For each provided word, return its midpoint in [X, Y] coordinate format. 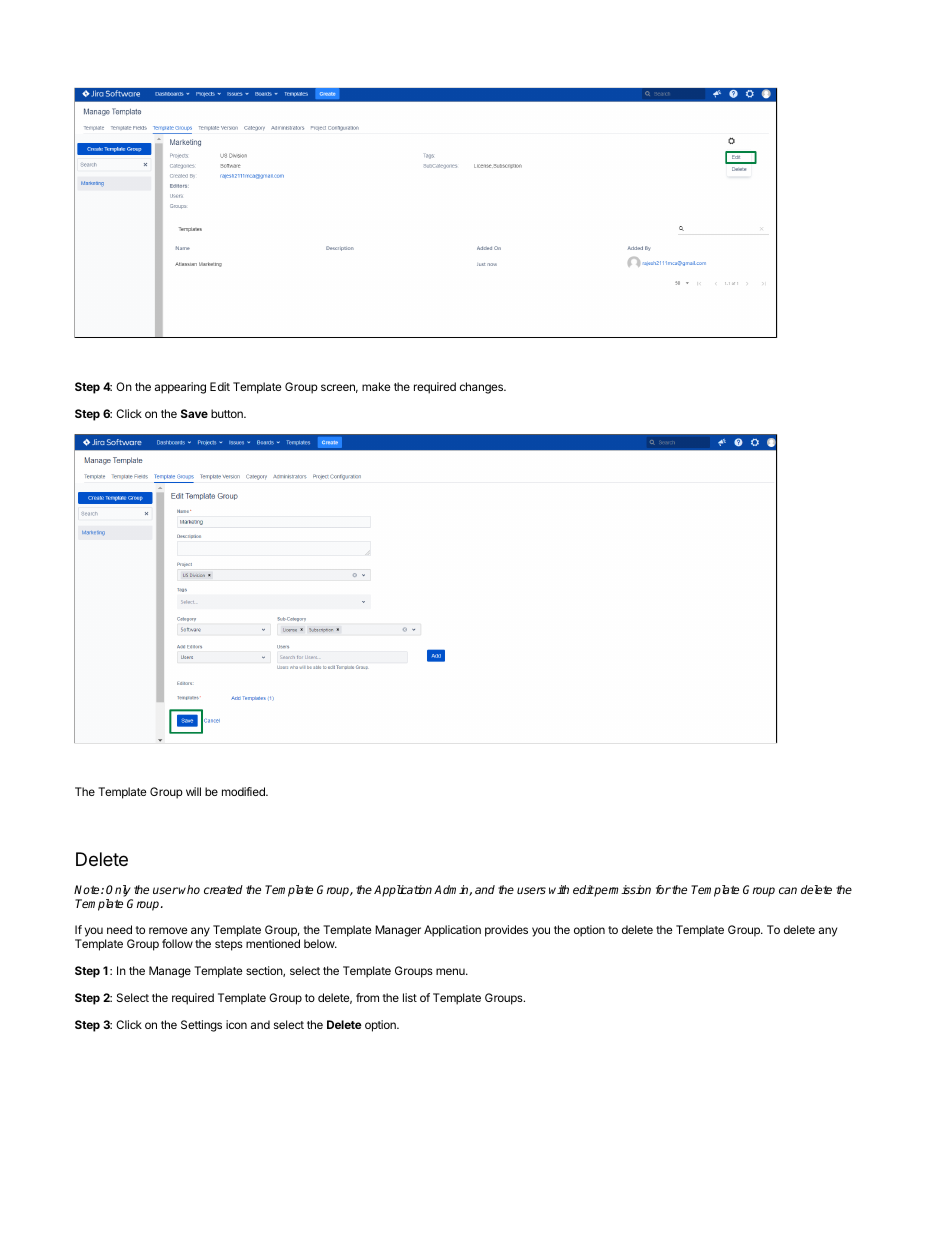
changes [482, 388]
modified [244, 791]
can [788, 890]
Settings [201, 1026]
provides [506, 931]
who [189, 889]
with [559, 889]
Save [194, 413]
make [376, 386]
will [193, 791]
